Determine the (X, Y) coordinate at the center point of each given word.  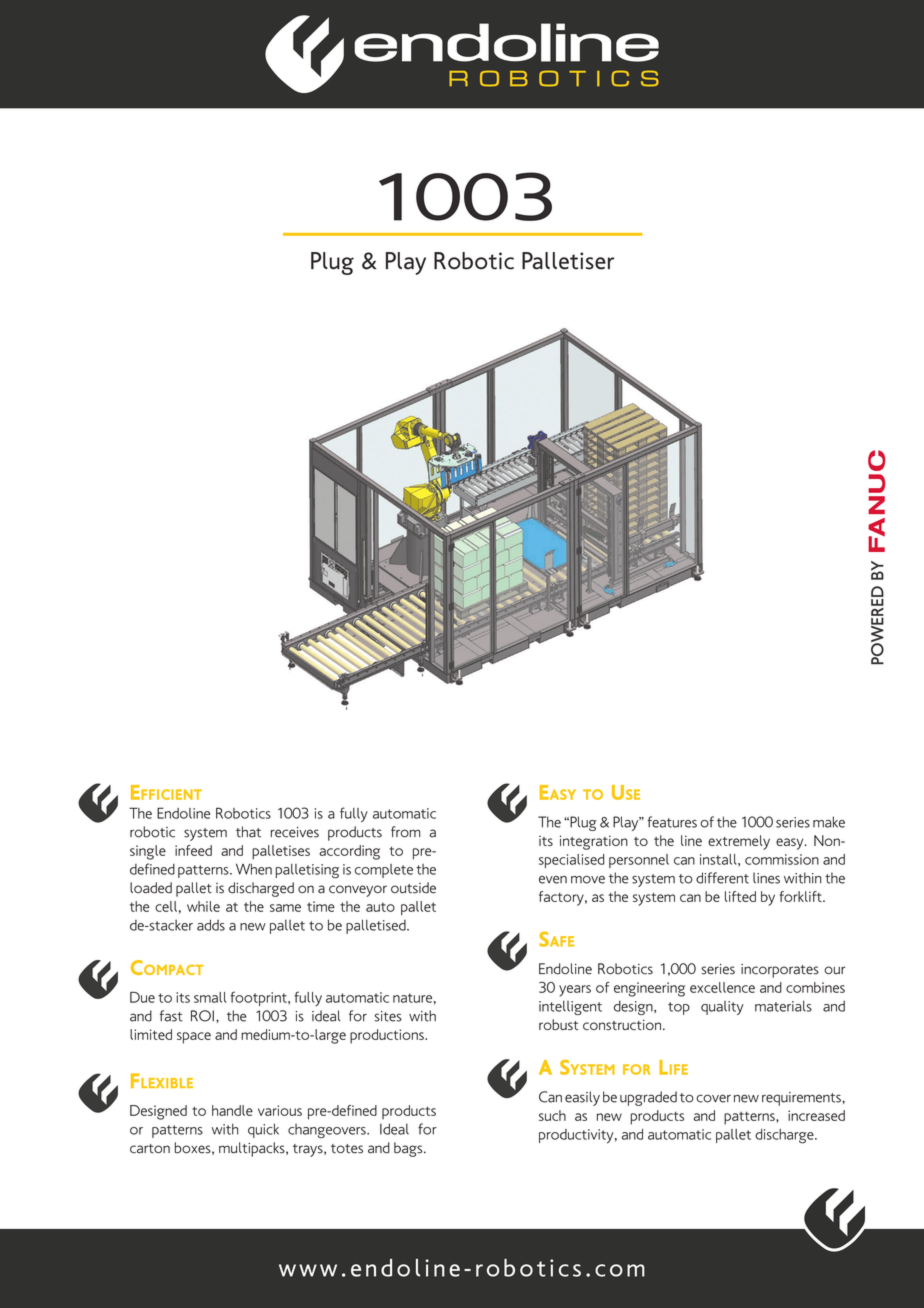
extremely (739, 842)
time (321, 906)
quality (722, 1008)
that (248, 832)
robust (558, 1024)
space (194, 1038)
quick (263, 1130)
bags (409, 1149)
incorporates (780, 971)
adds (211, 925)
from (405, 832)
